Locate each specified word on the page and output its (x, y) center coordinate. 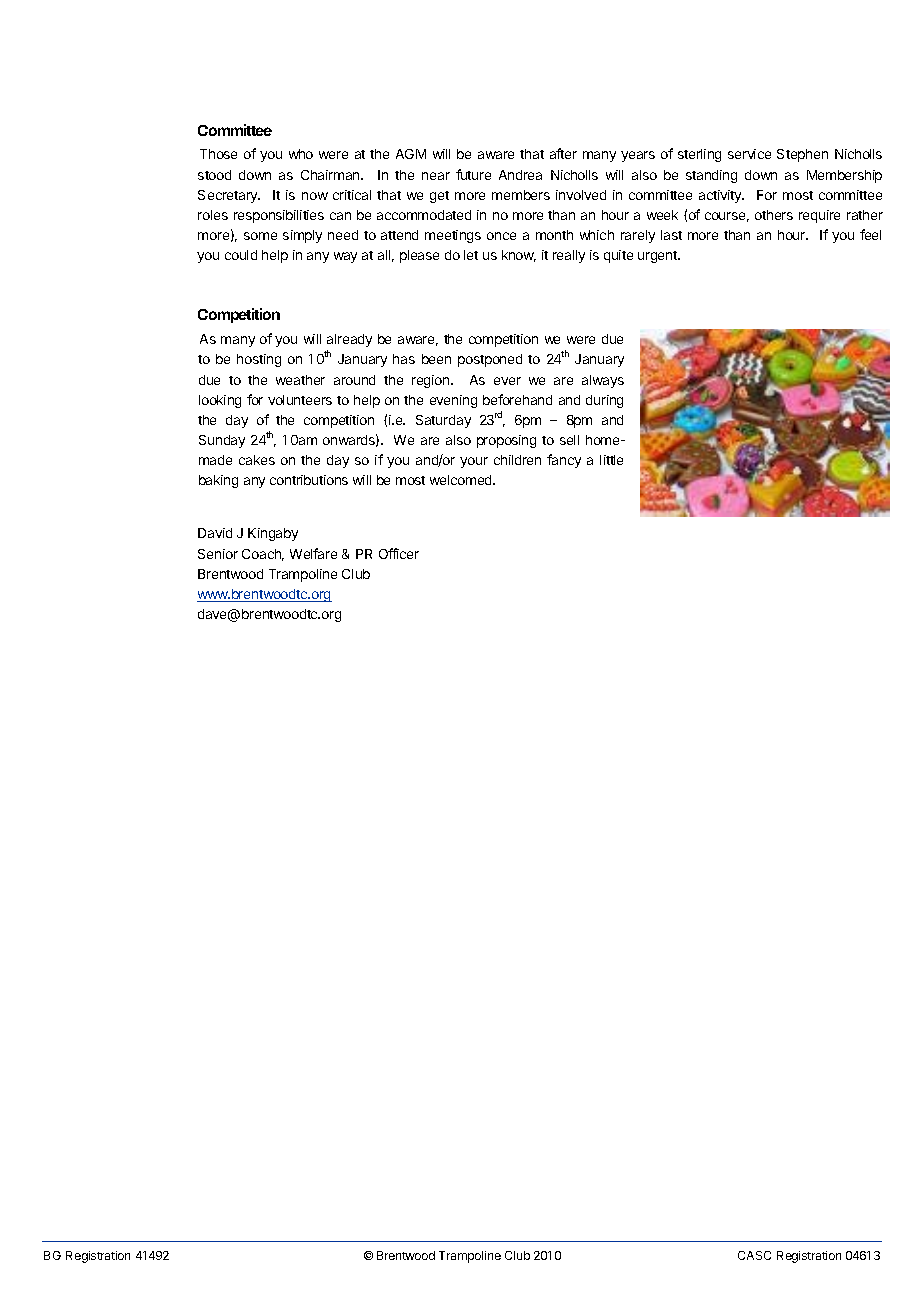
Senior (218, 554)
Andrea (520, 175)
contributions (309, 480)
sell (569, 440)
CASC (754, 1255)
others (774, 215)
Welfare (313, 553)
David (215, 533)
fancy (564, 461)
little (611, 460)
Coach (263, 555)
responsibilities (279, 216)
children (517, 460)
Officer (399, 553)
